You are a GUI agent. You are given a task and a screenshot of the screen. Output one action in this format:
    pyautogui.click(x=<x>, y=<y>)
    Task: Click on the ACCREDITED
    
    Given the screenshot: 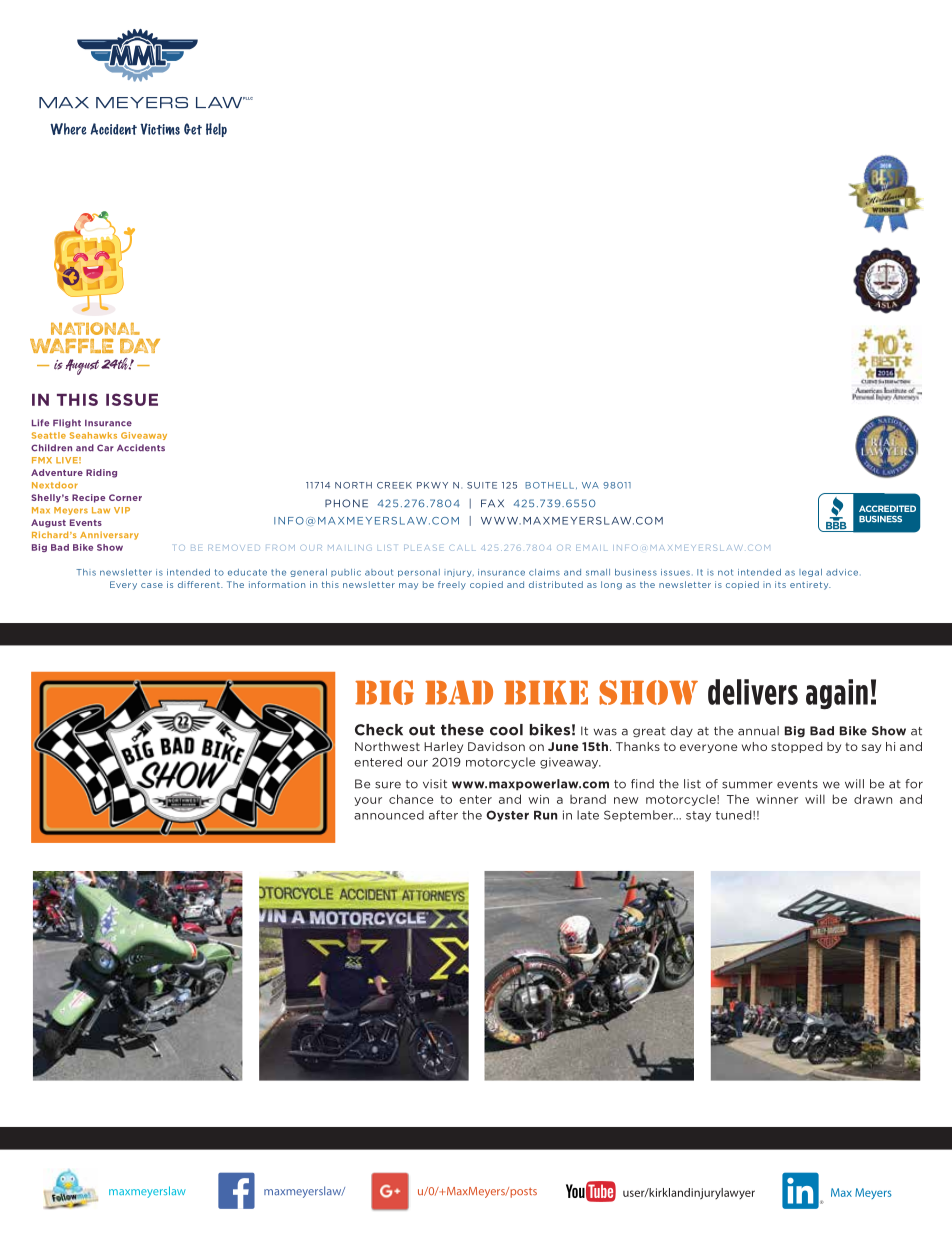 What is the action you would take?
    pyautogui.click(x=887, y=508)
